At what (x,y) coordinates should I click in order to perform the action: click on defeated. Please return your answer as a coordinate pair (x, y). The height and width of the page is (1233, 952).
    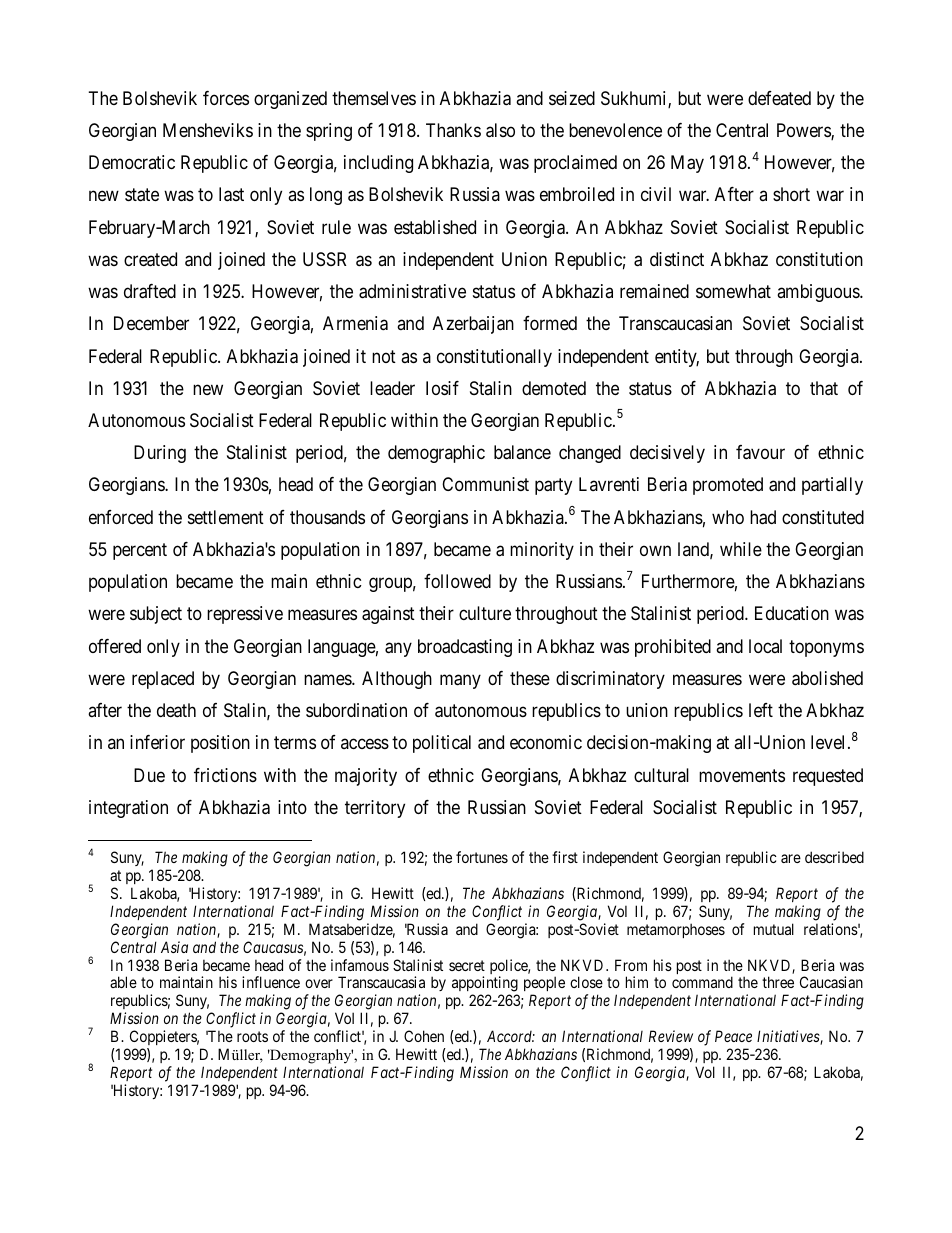
    Looking at the image, I should click on (779, 98).
